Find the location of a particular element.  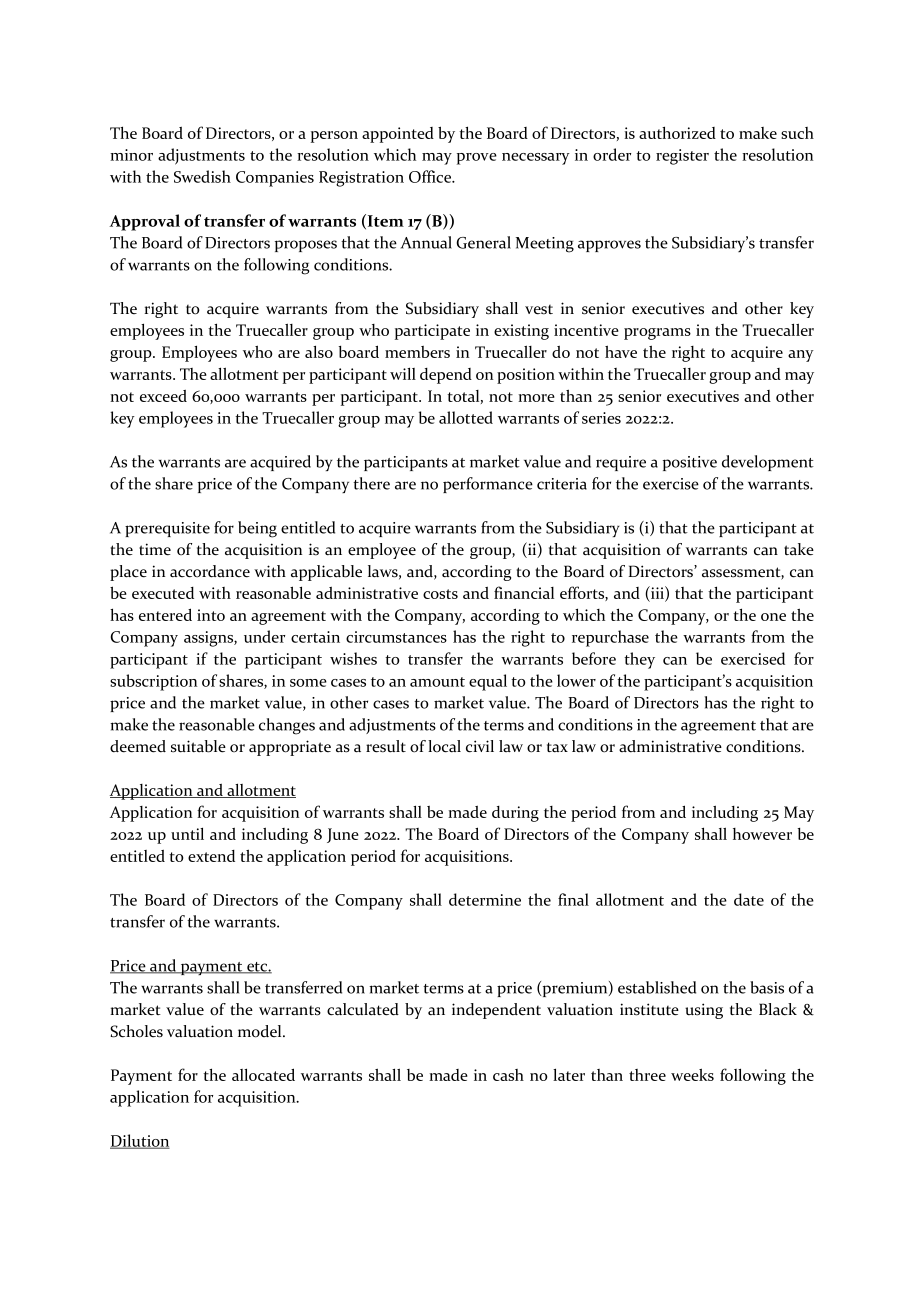

participate is located at coordinates (432, 332).
